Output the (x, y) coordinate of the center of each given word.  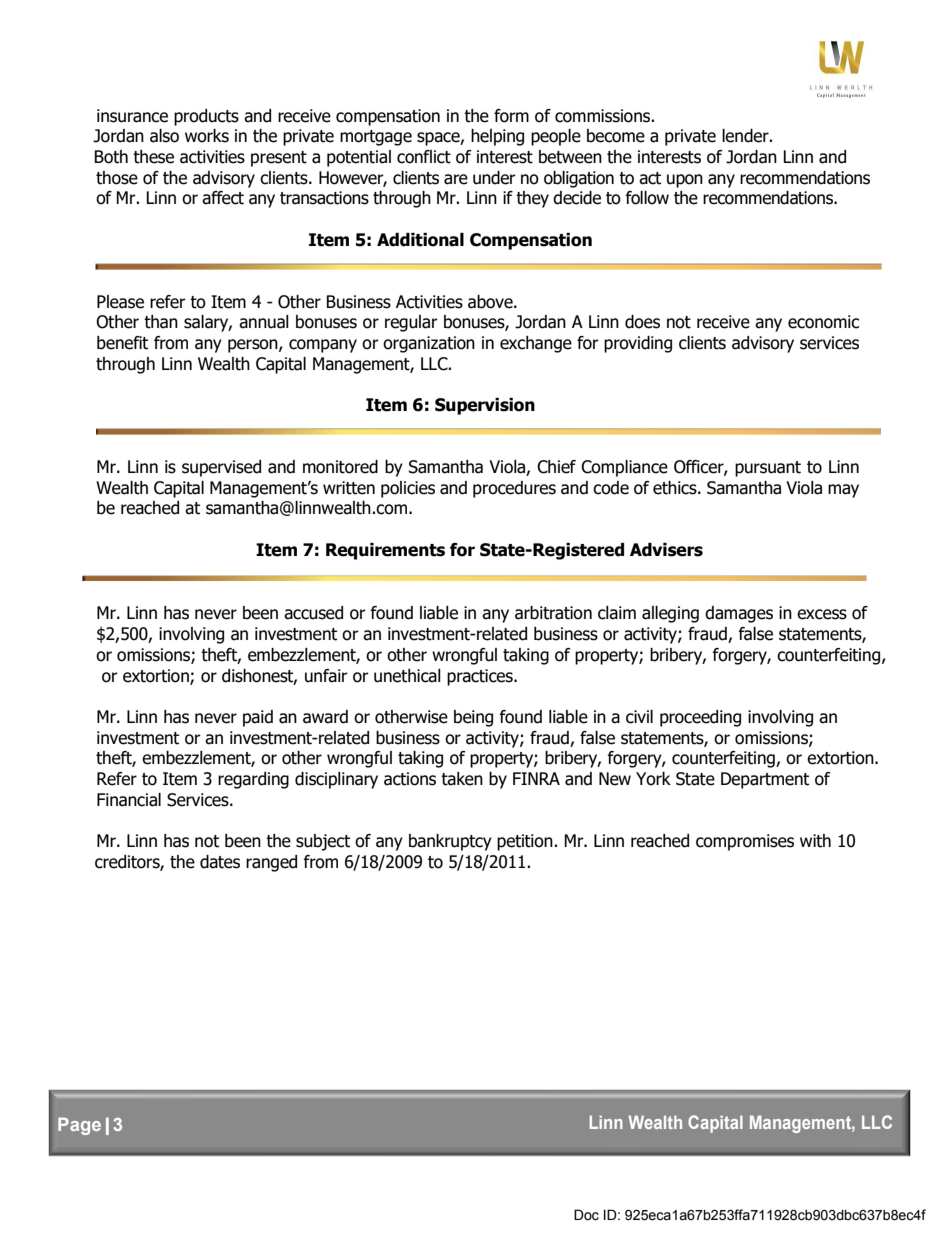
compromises (745, 842)
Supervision (485, 406)
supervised (221, 468)
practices (481, 677)
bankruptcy (450, 842)
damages (739, 614)
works (207, 136)
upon (685, 181)
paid (258, 718)
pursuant (768, 469)
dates (220, 862)
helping (497, 137)
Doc (586, 1215)
